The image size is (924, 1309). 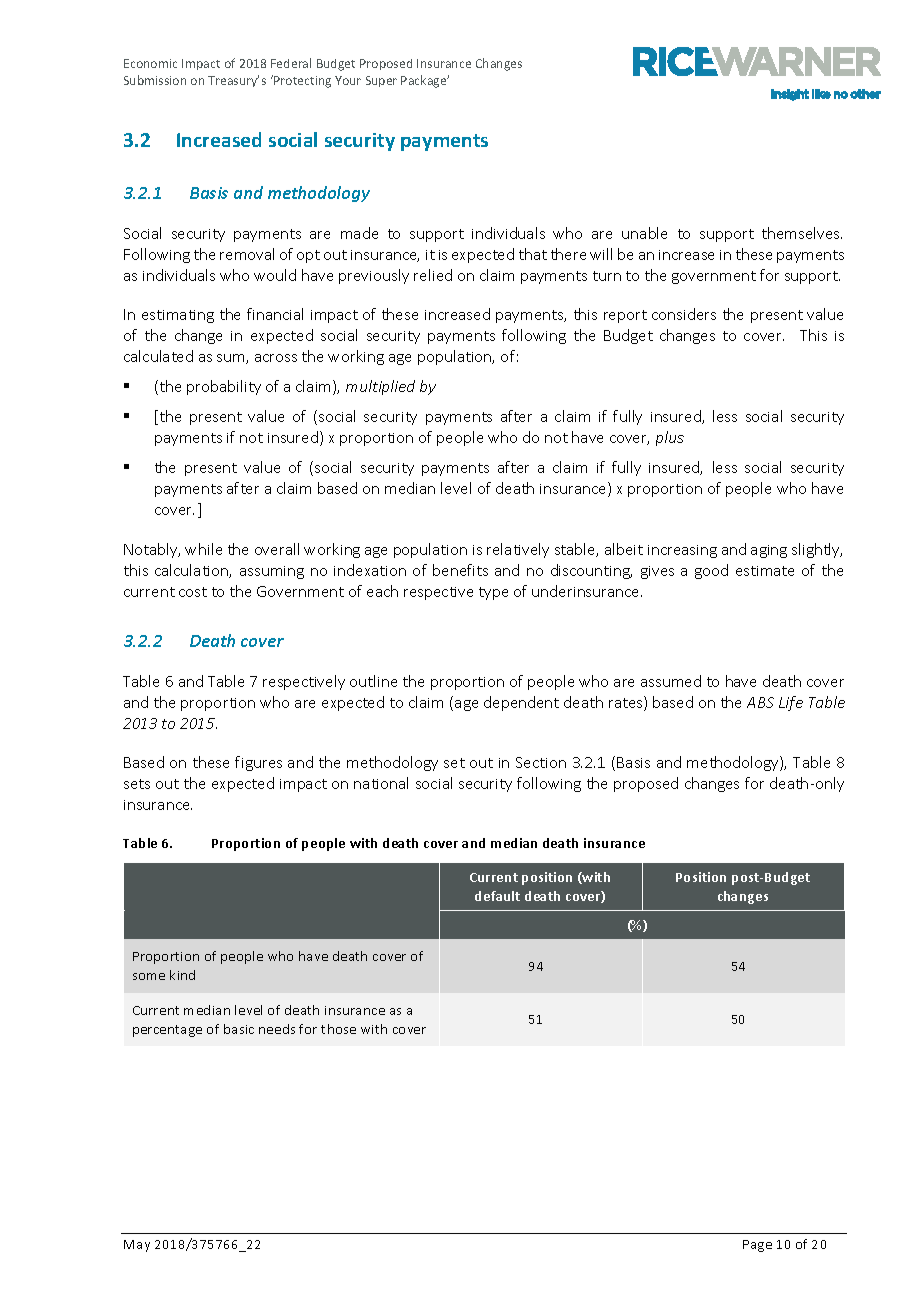 What do you see at coordinates (137, 1246) in the page?
I see `May` at bounding box center [137, 1246].
